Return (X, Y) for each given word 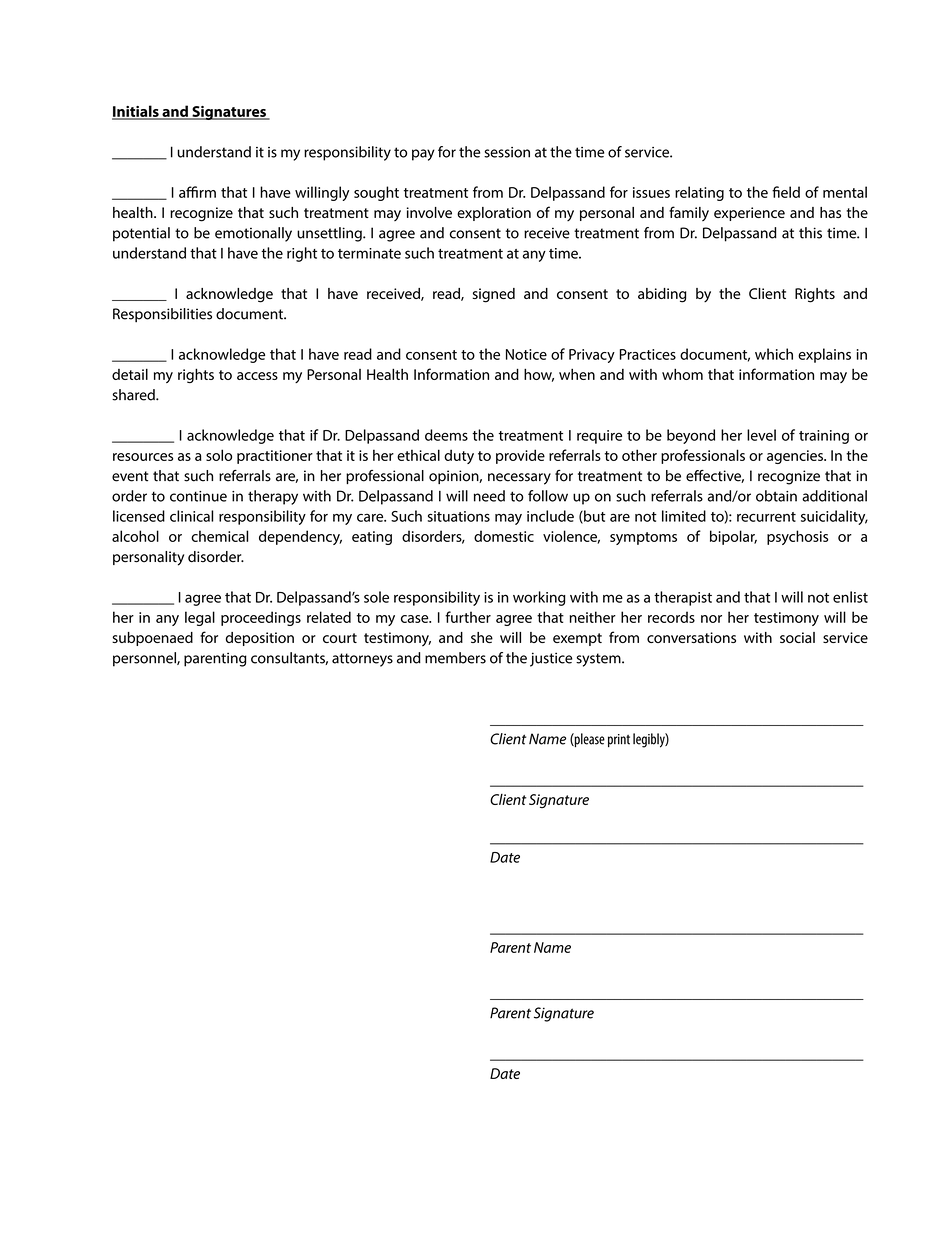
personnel (145, 659)
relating (699, 193)
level (761, 435)
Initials (136, 112)
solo (219, 455)
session (507, 152)
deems (446, 435)
